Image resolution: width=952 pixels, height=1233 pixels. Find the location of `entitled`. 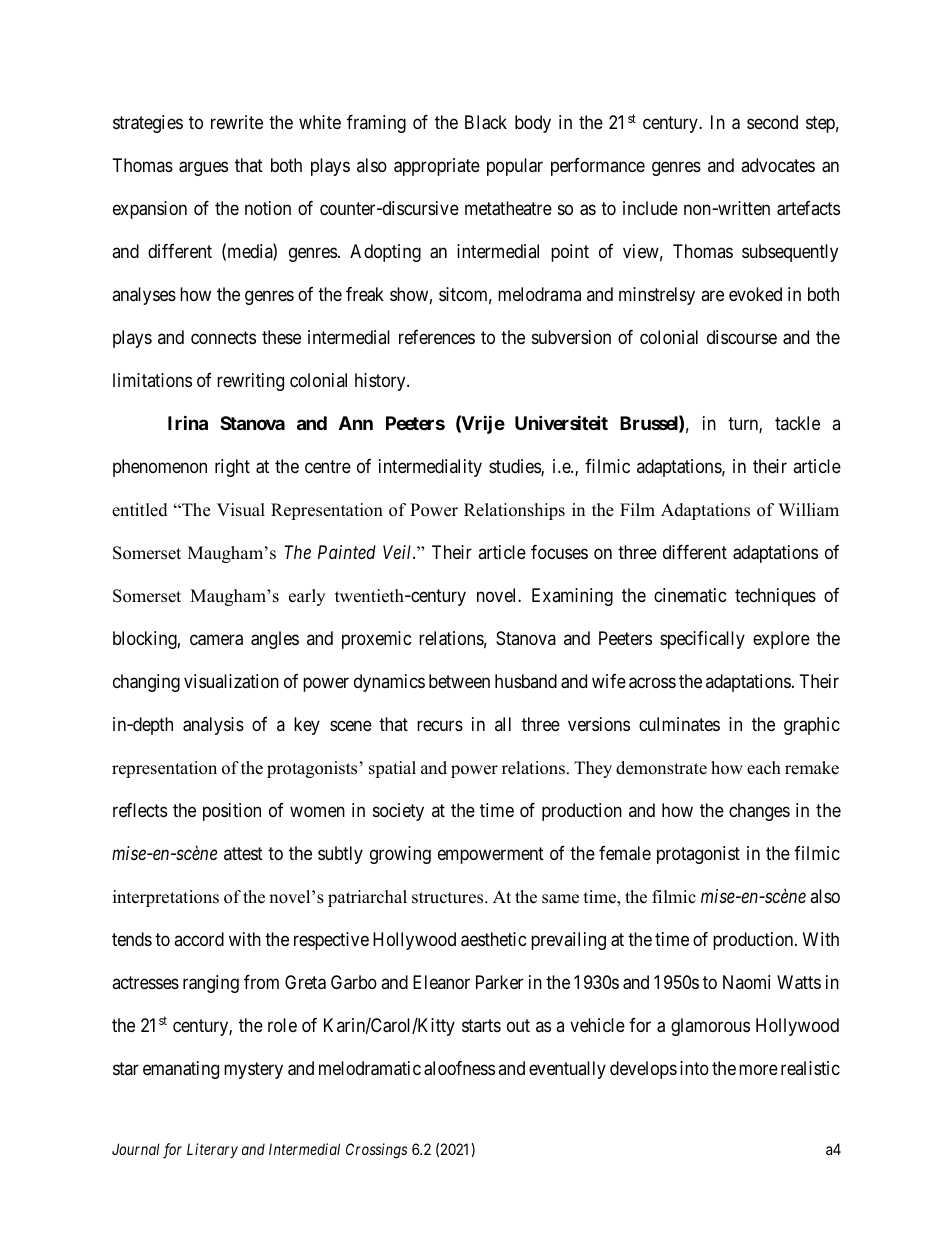

entitled is located at coordinates (140, 510).
